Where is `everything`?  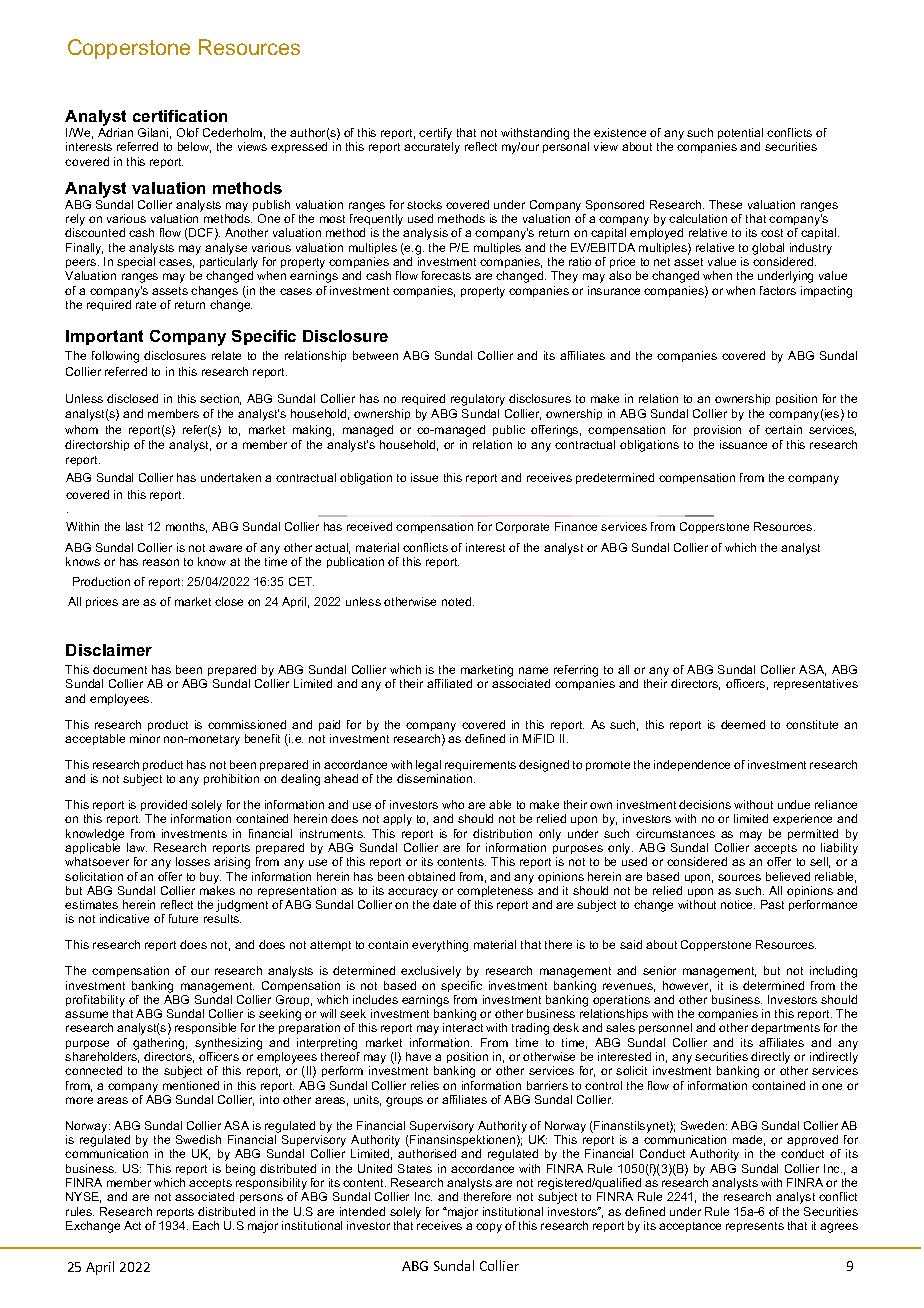
everything is located at coordinates (440, 946).
